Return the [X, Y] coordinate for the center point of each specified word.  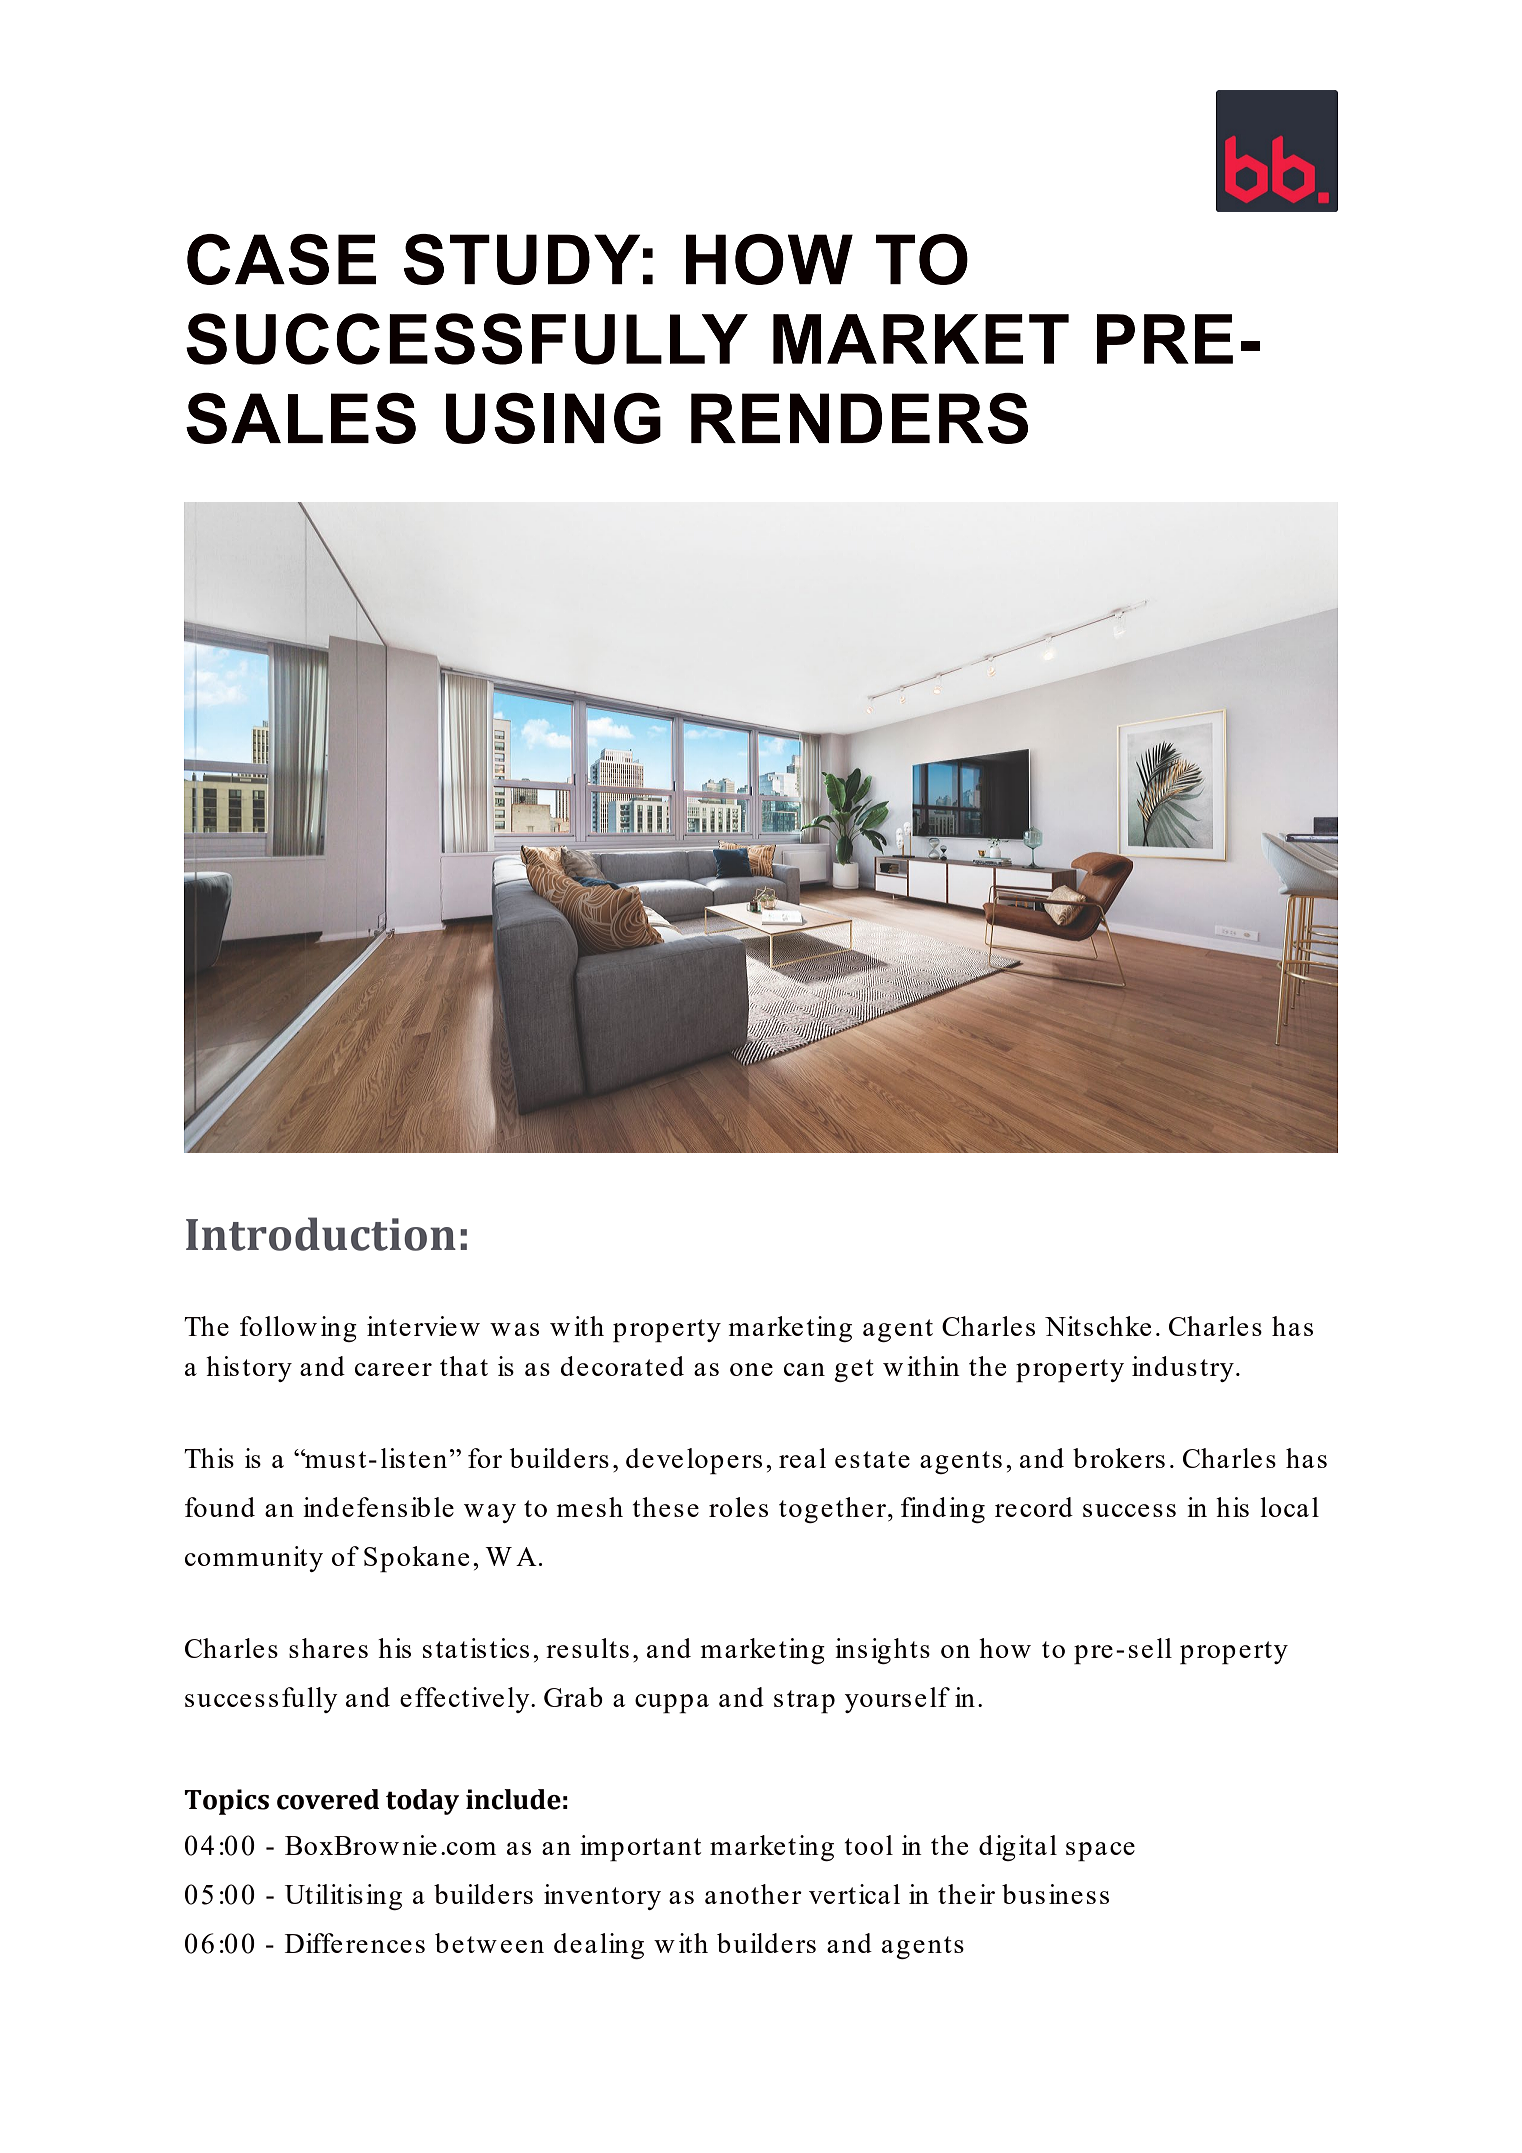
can [804, 1369]
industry [1183, 1369]
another [753, 1894]
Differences [355, 1943]
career [393, 1369]
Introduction [321, 1234]
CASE [281, 259]
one [751, 1369]
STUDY [522, 259]
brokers [1119, 1458]
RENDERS [859, 418]
